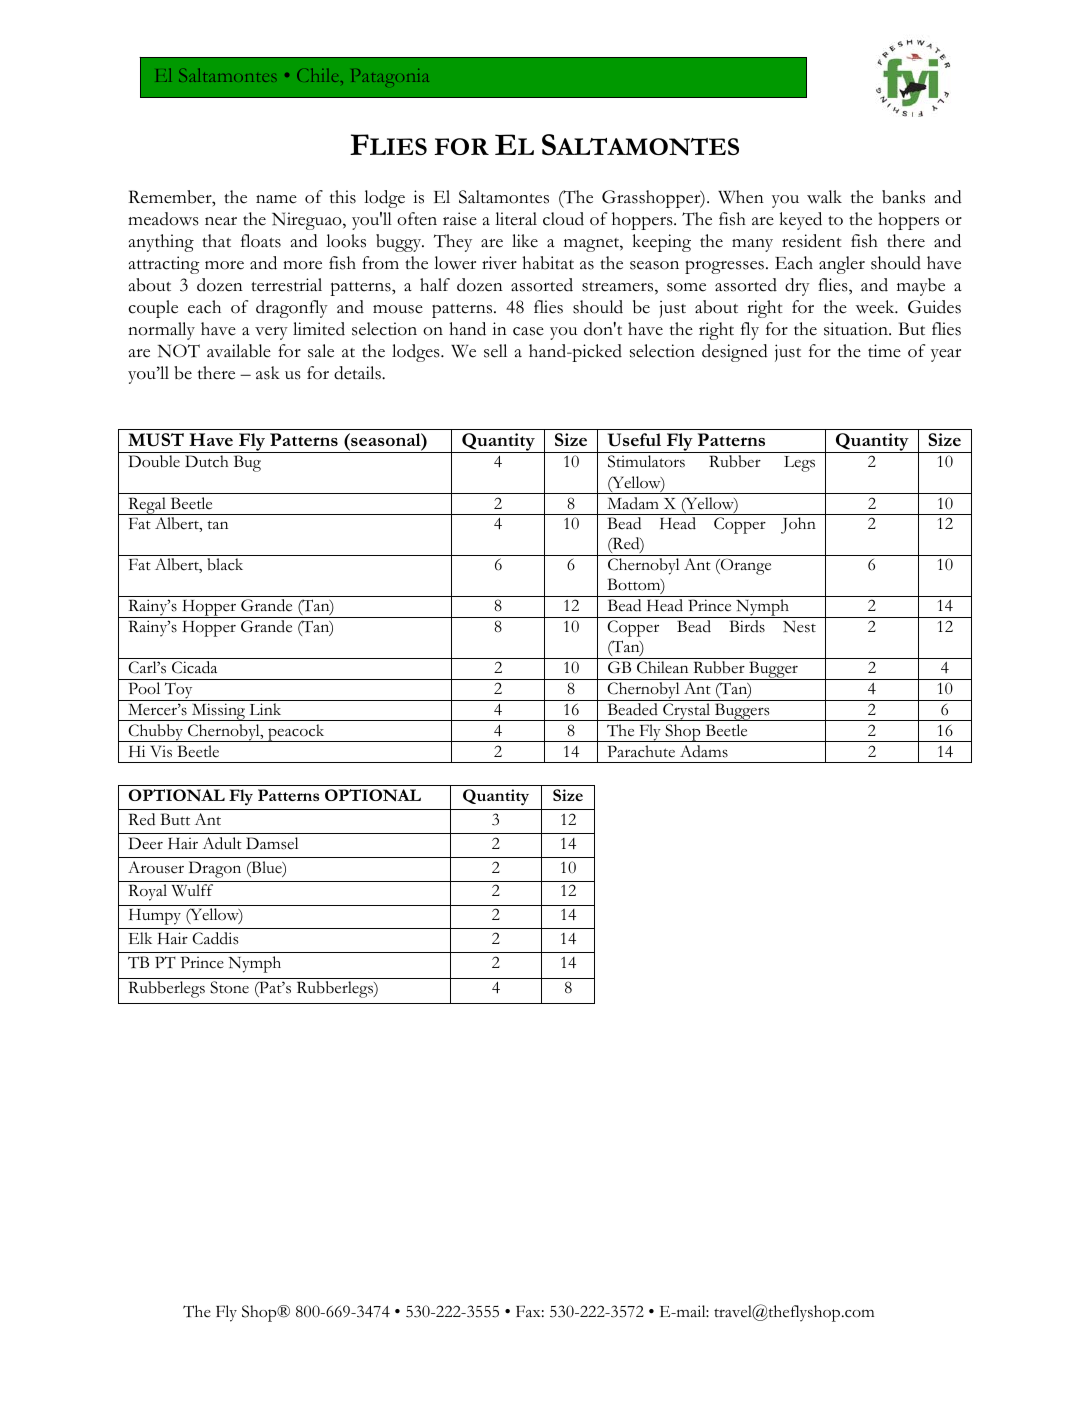 This screenshot has height=1411, width=1090. What do you see at coordinates (633, 503) in the screenshot?
I see `Madam` at bounding box center [633, 503].
